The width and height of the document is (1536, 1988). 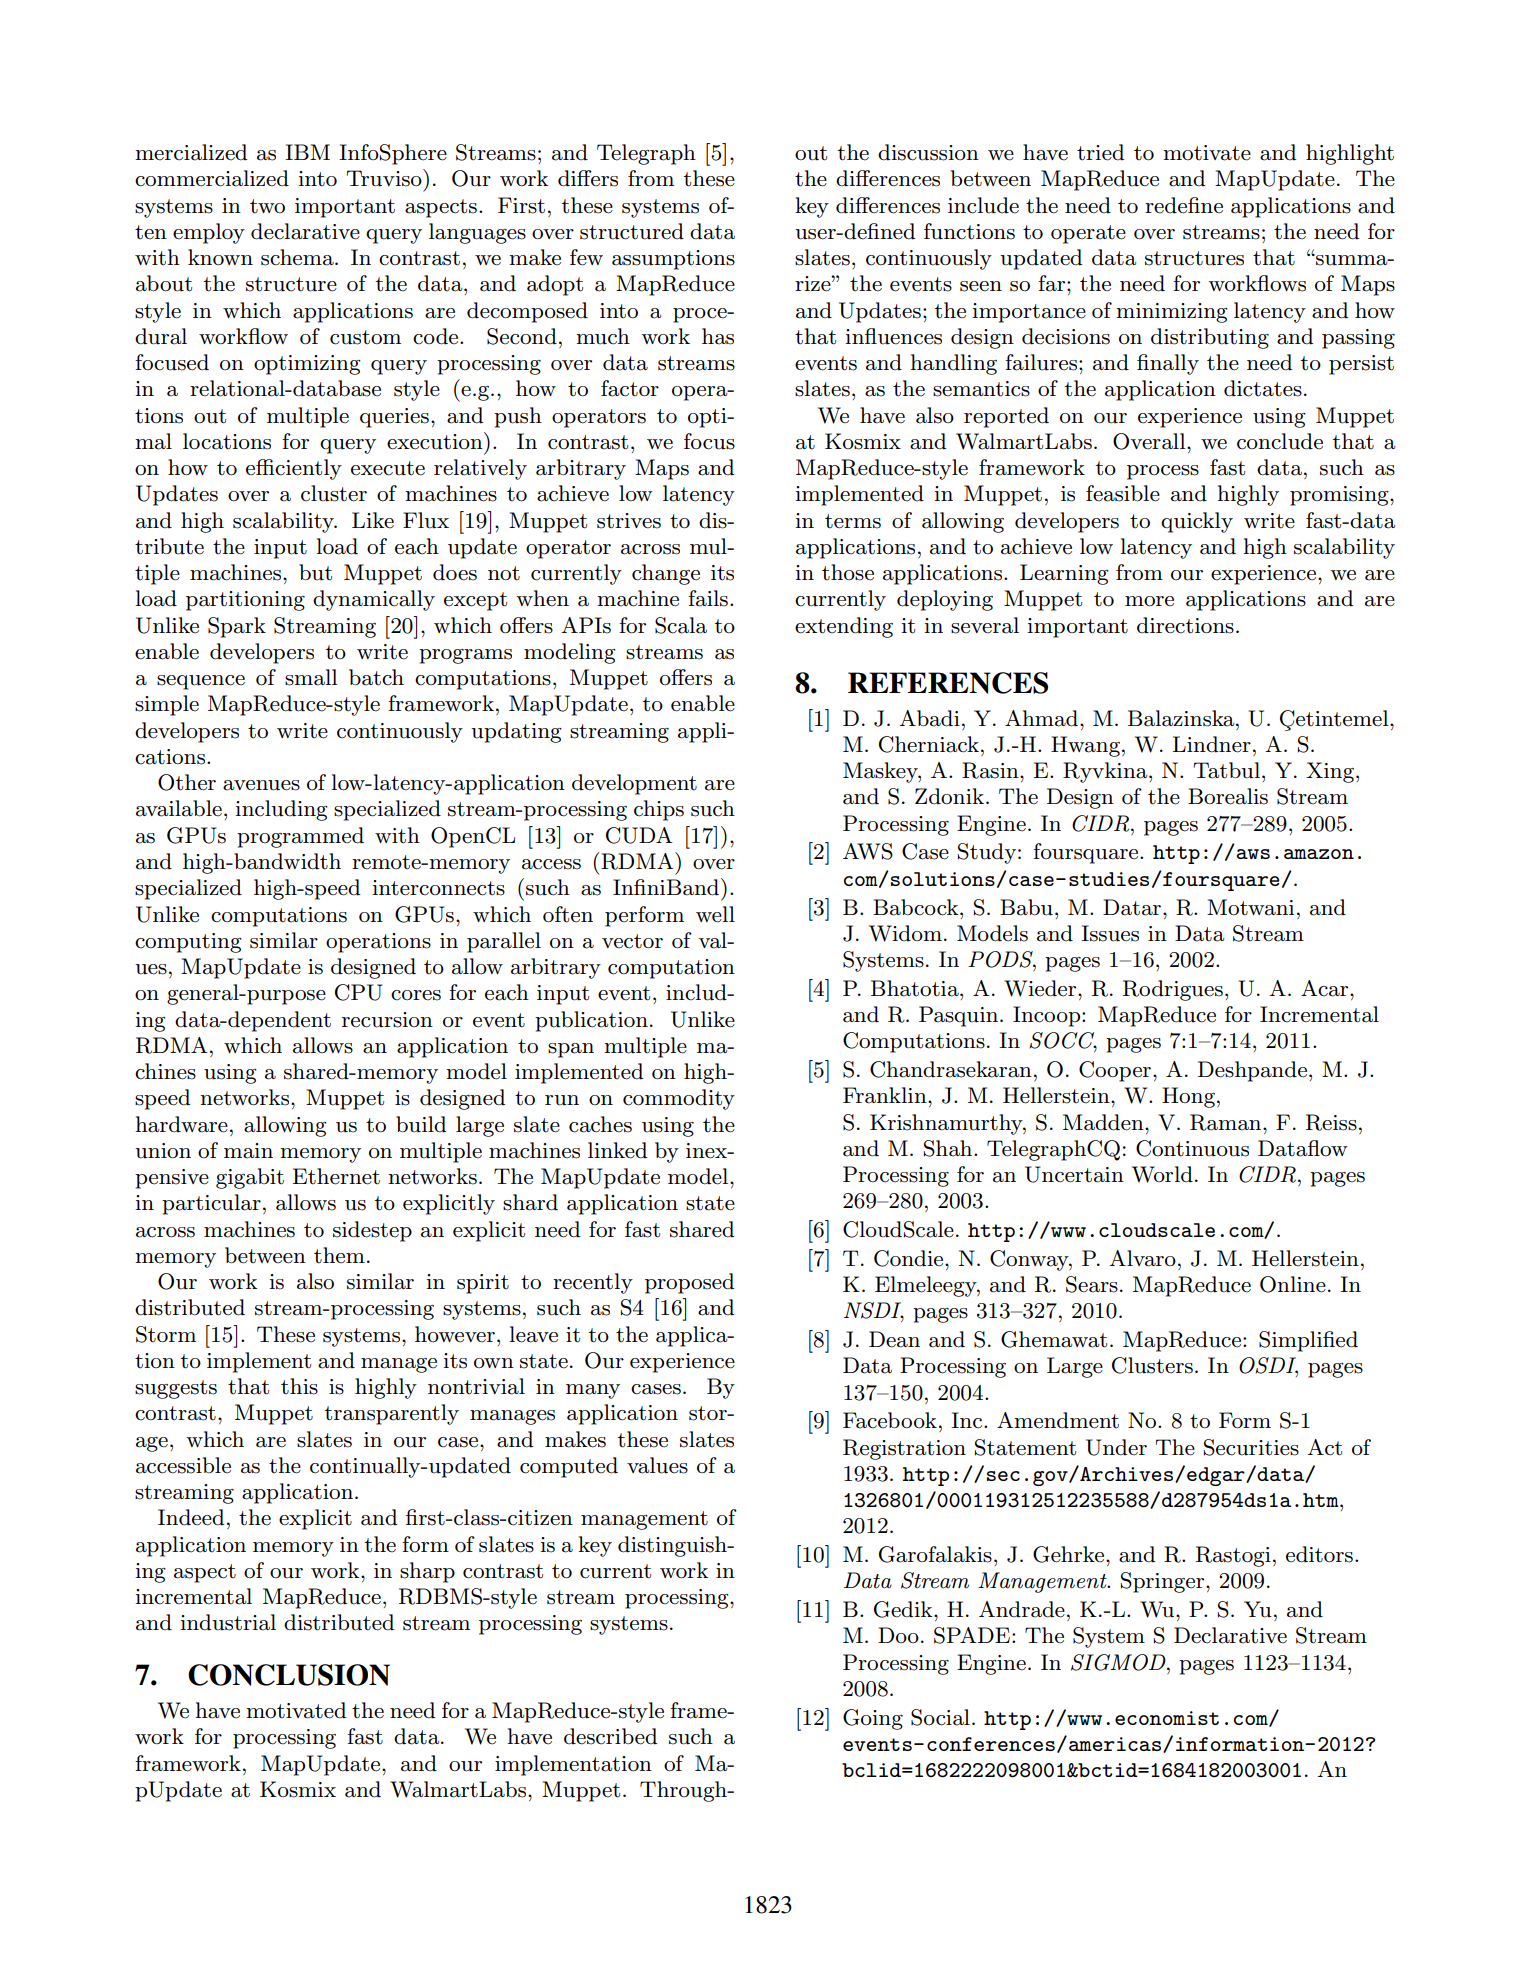 What do you see at coordinates (873, 1719) in the document?
I see `Going` at bounding box center [873, 1719].
